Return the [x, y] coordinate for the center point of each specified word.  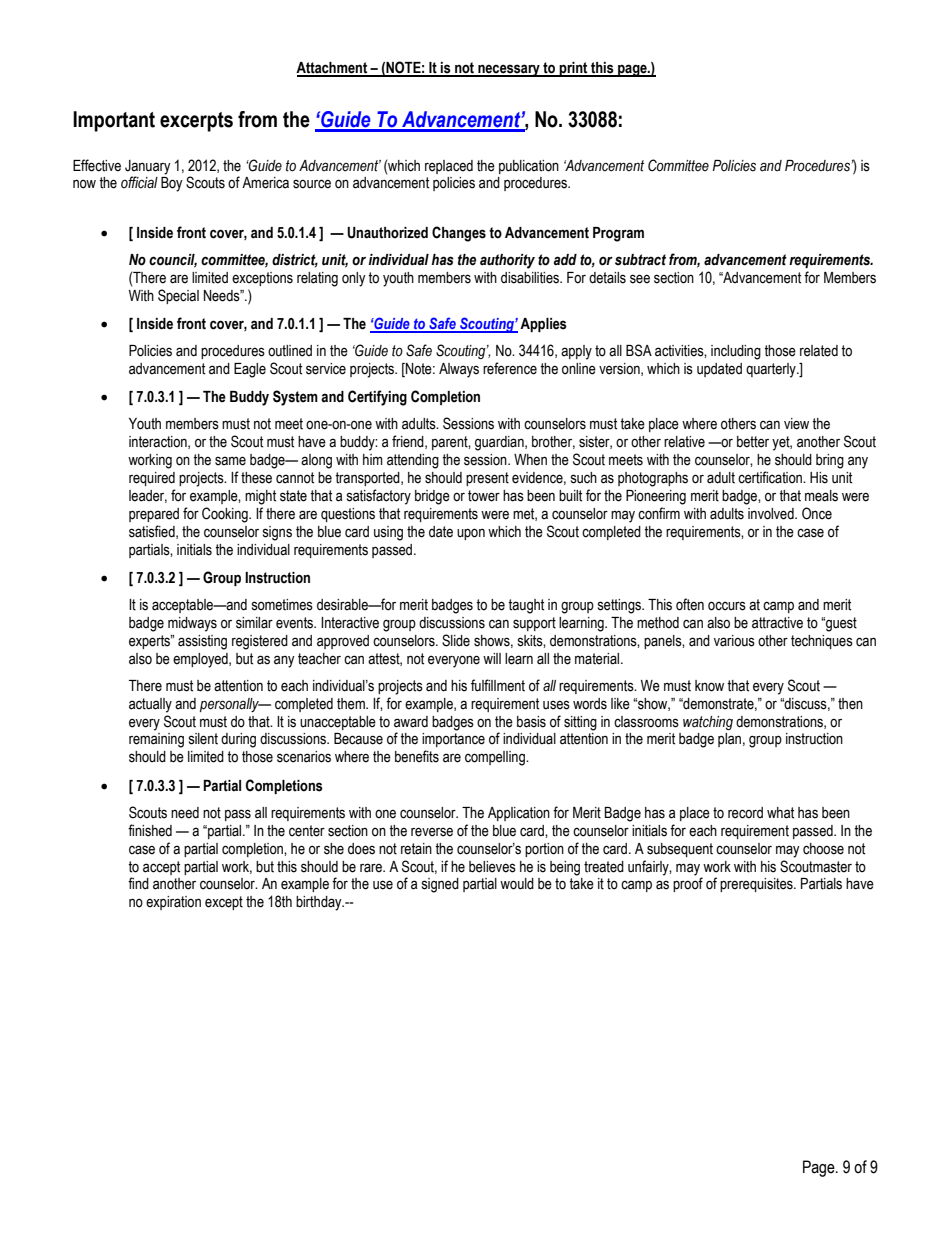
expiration [173, 903]
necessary [509, 70]
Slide [456, 640]
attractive [777, 623]
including [736, 352]
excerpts [196, 122]
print [574, 69]
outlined [290, 351]
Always [459, 370]
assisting [202, 642]
